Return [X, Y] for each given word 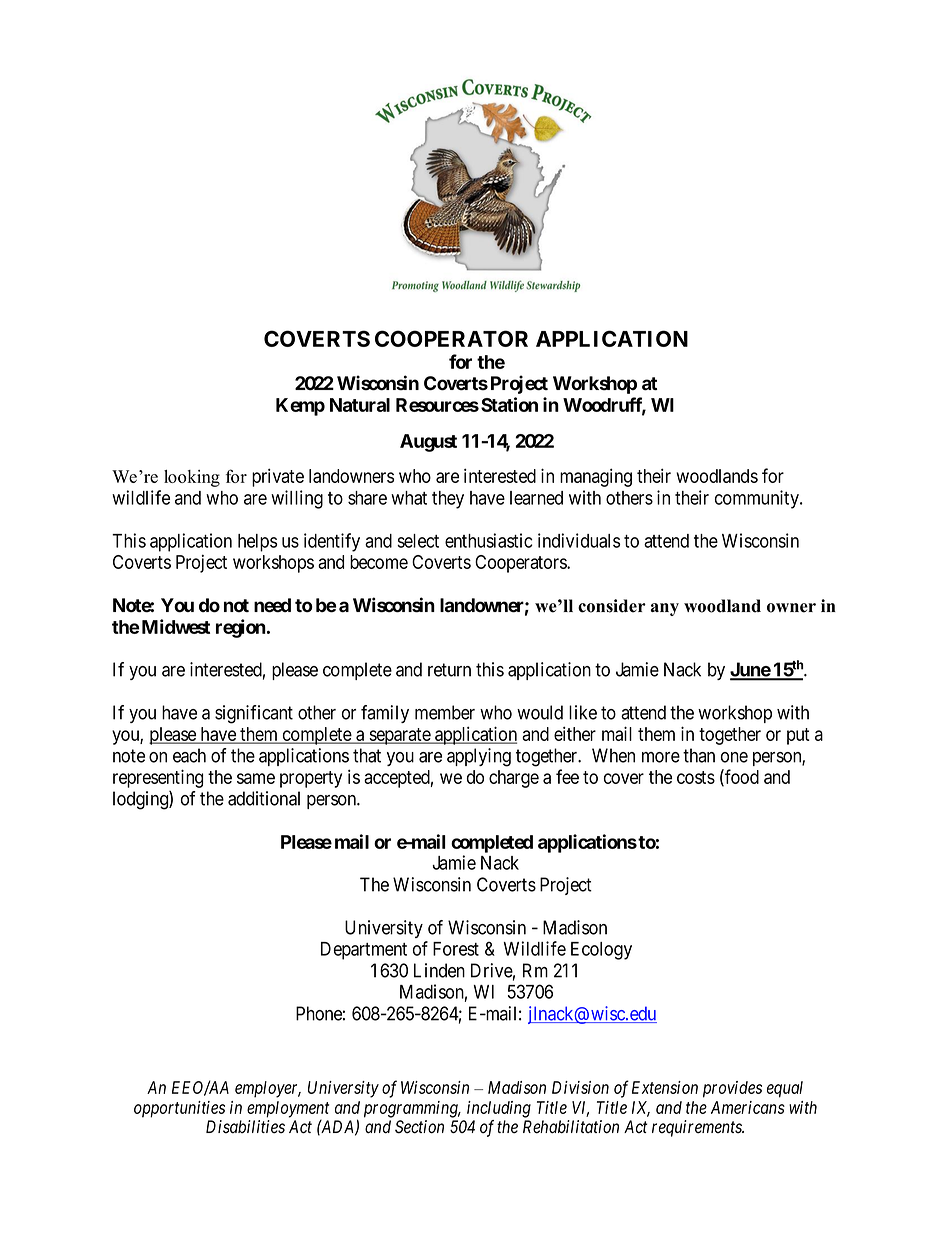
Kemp [300, 407]
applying [479, 757]
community [758, 499]
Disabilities [245, 1127]
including [499, 1109]
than [699, 755]
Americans [748, 1107]
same [256, 778]
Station [509, 404]
